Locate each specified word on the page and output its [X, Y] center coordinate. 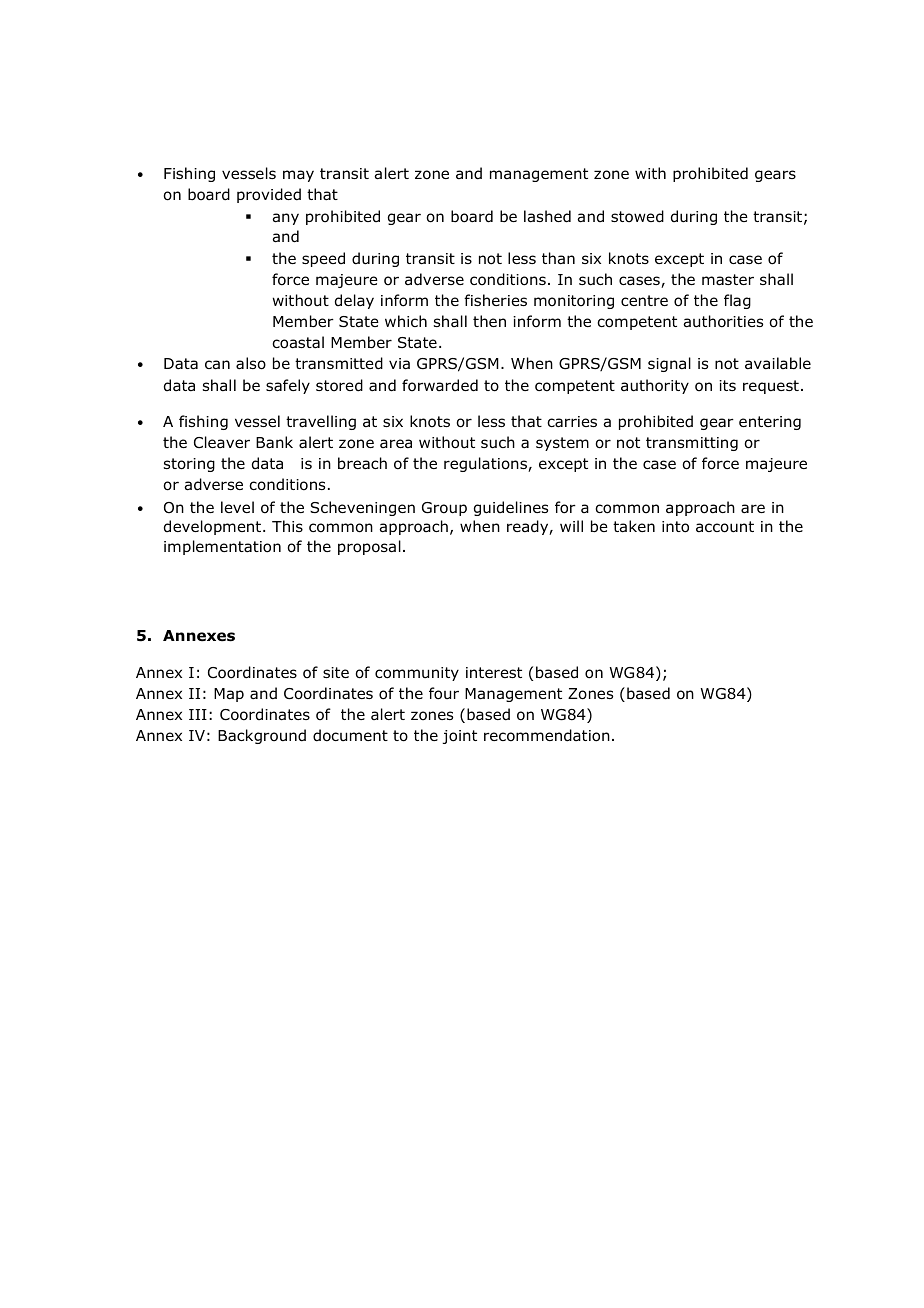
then [489, 321]
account [725, 527]
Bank [274, 442]
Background [262, 736]
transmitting [692, 444]
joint [460, 737]
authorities [723, 321]
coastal [298, 342]
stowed [637, 216]
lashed [547, 216]
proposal [369, 547]
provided [269, 195]
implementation [222, 547]
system [562, 444]
